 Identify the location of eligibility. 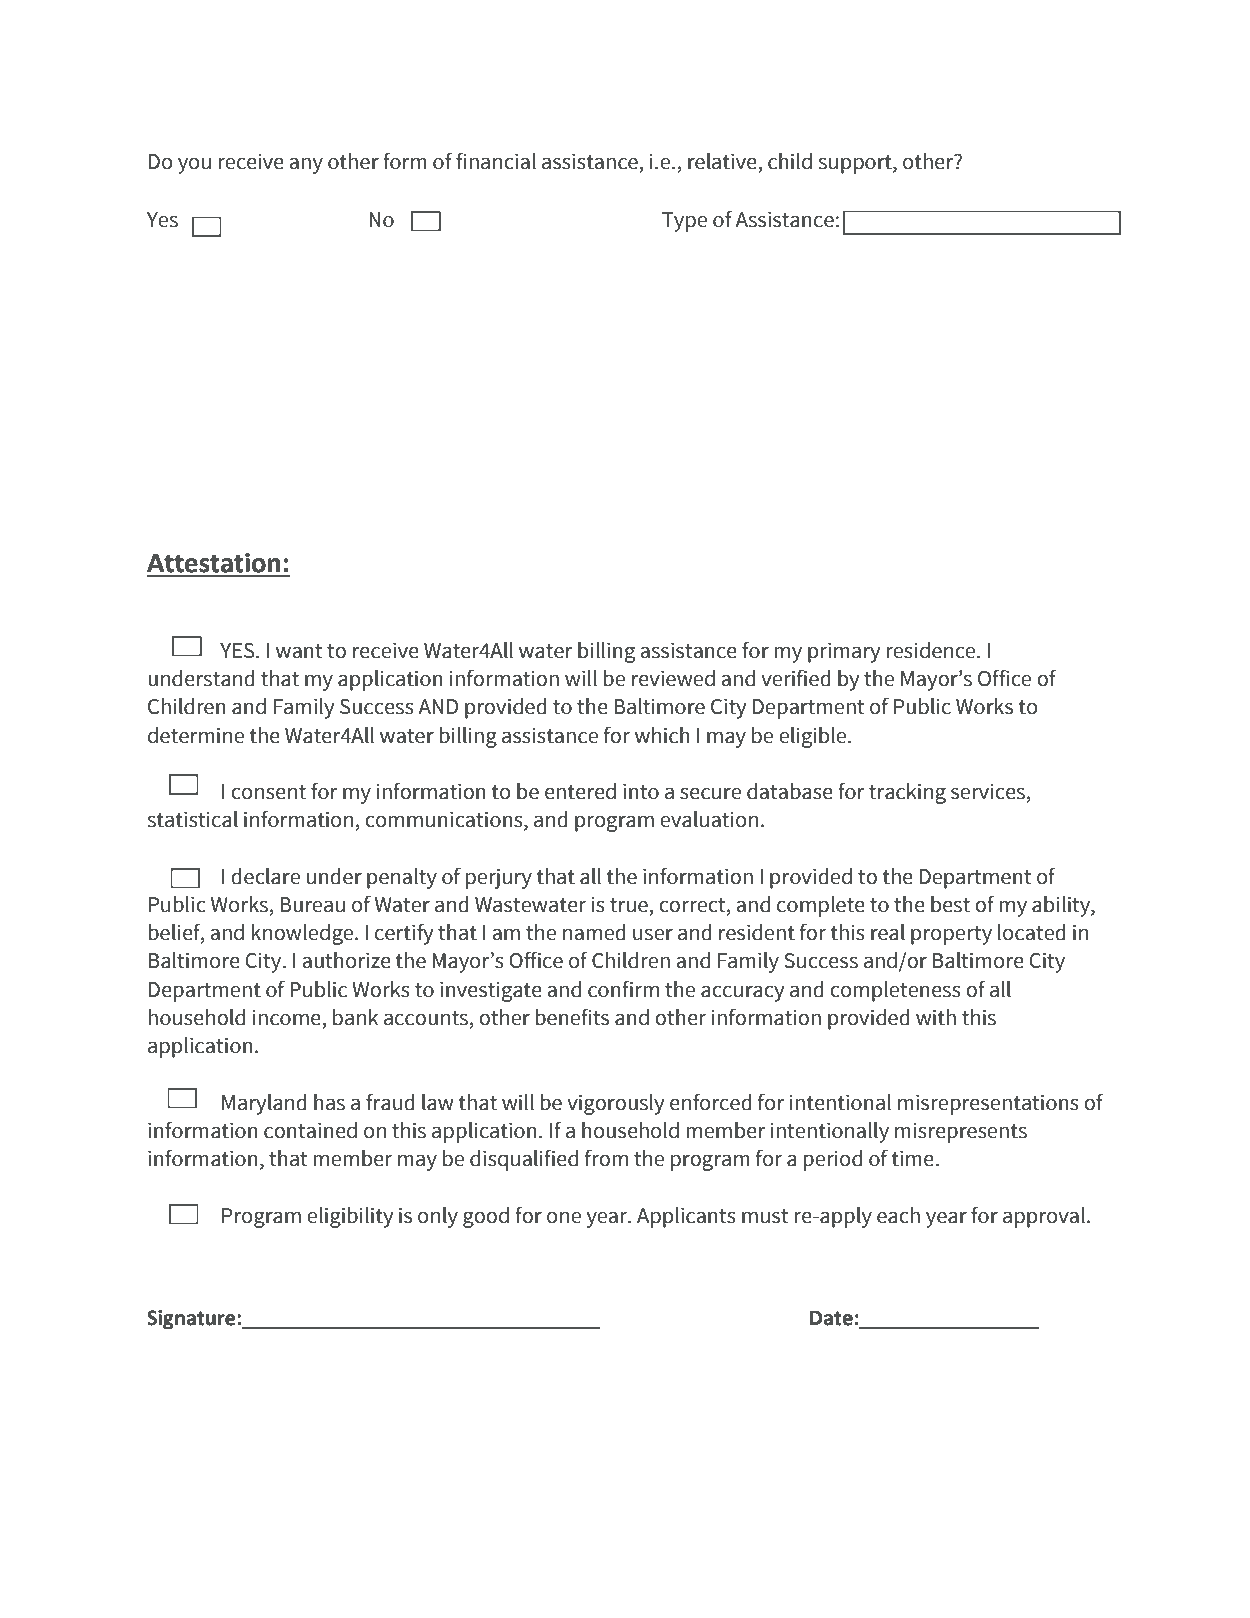
(350, 1217).
